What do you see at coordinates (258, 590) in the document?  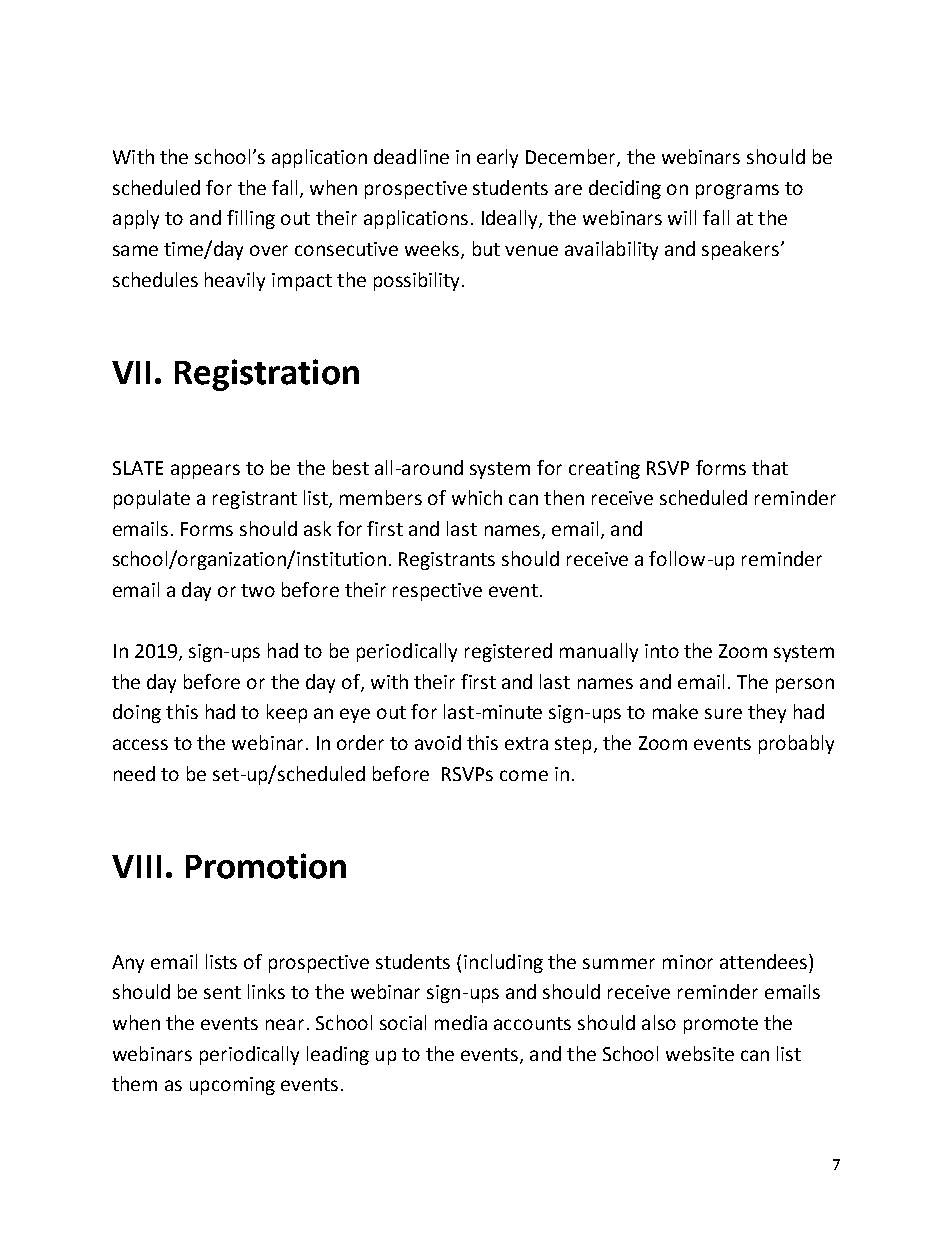 I see `two` at bounding box center [258, 590].
